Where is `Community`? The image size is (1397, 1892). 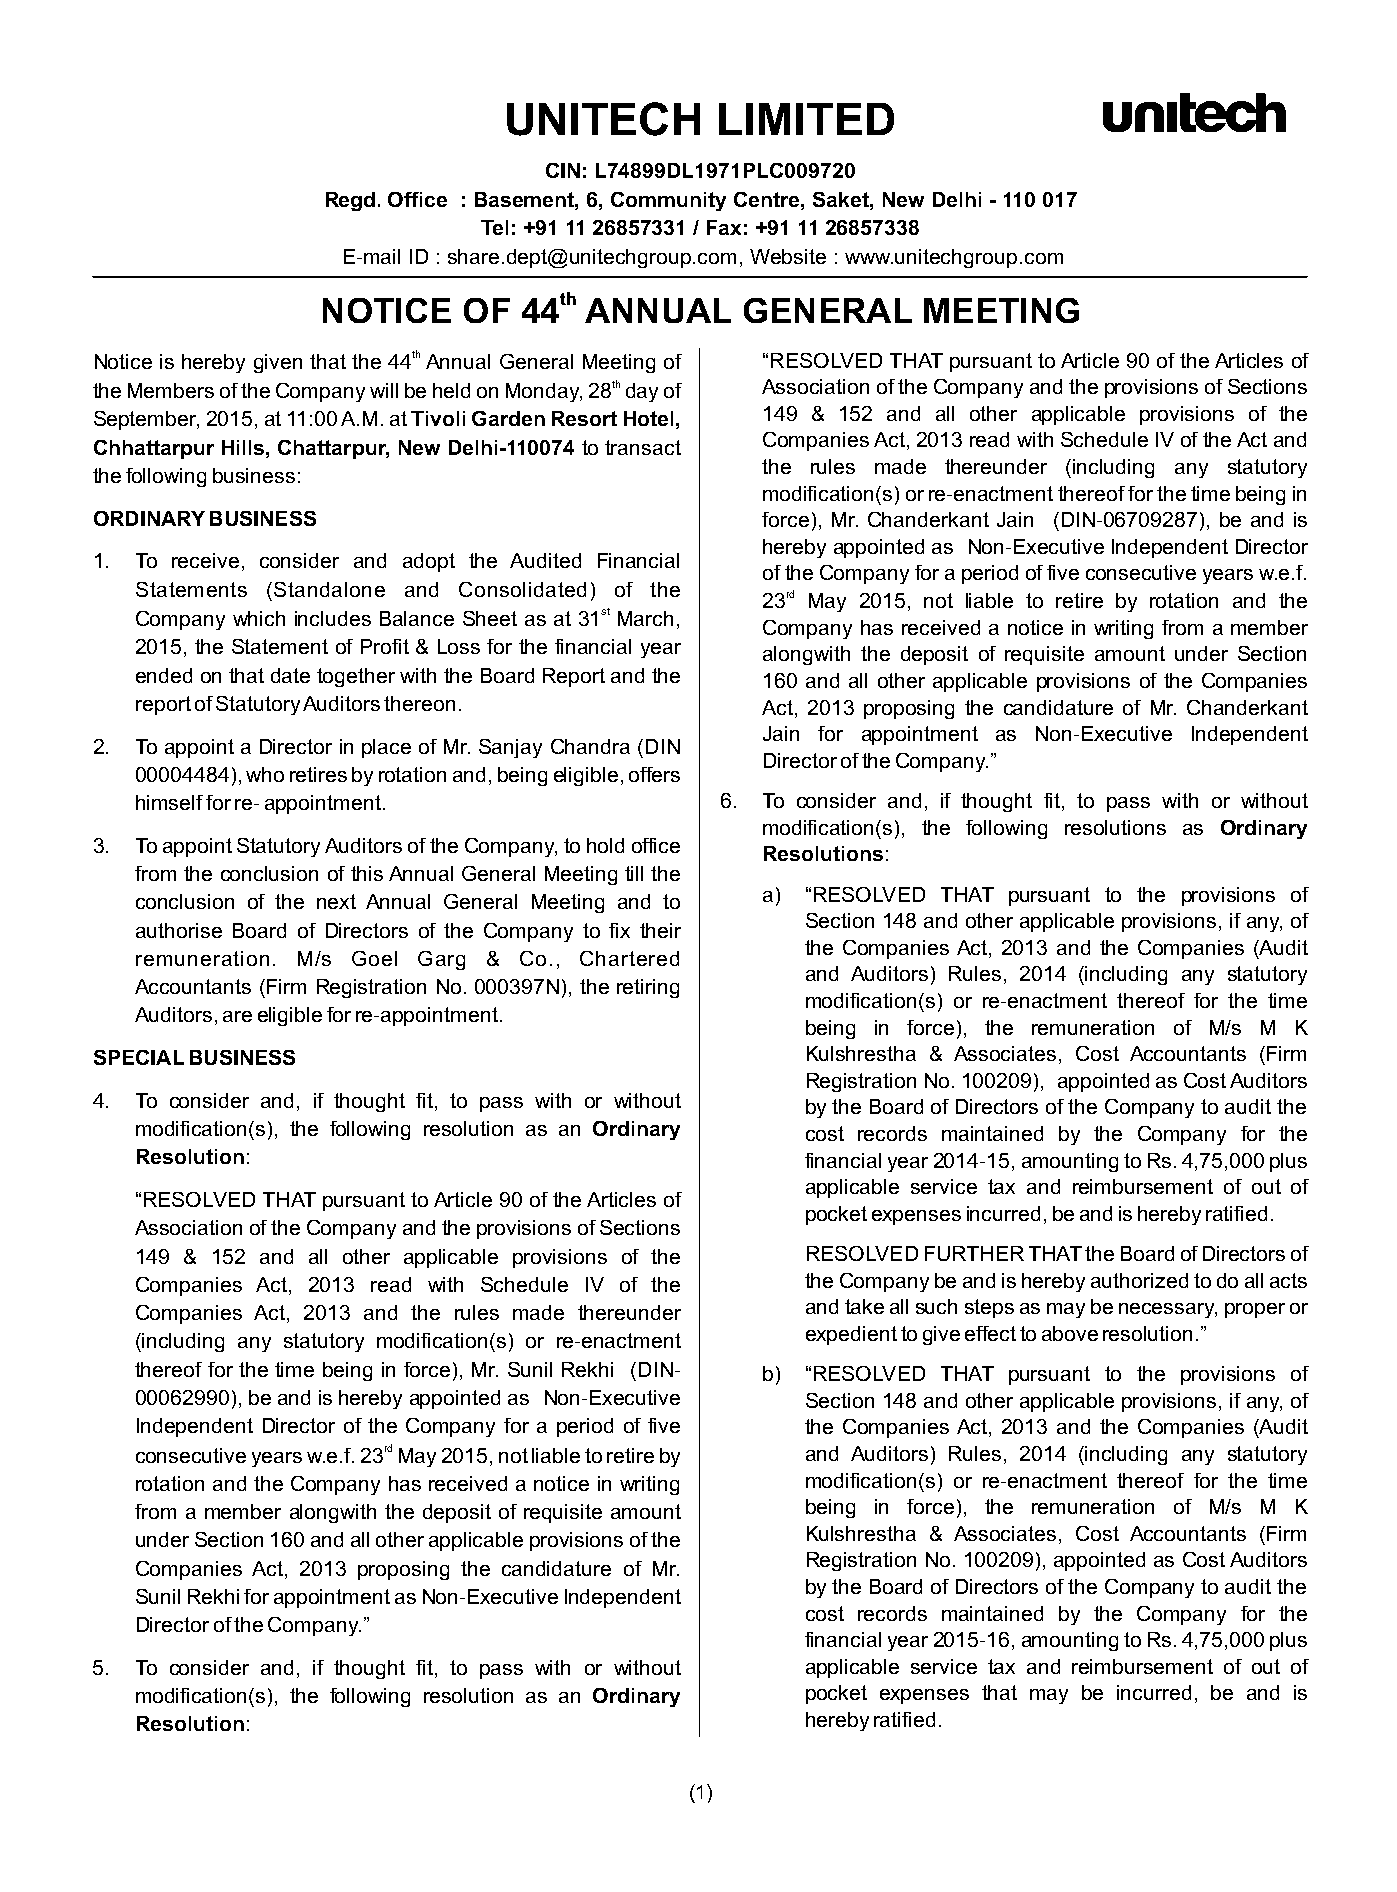 Community is located at coordinates (668, 201).
